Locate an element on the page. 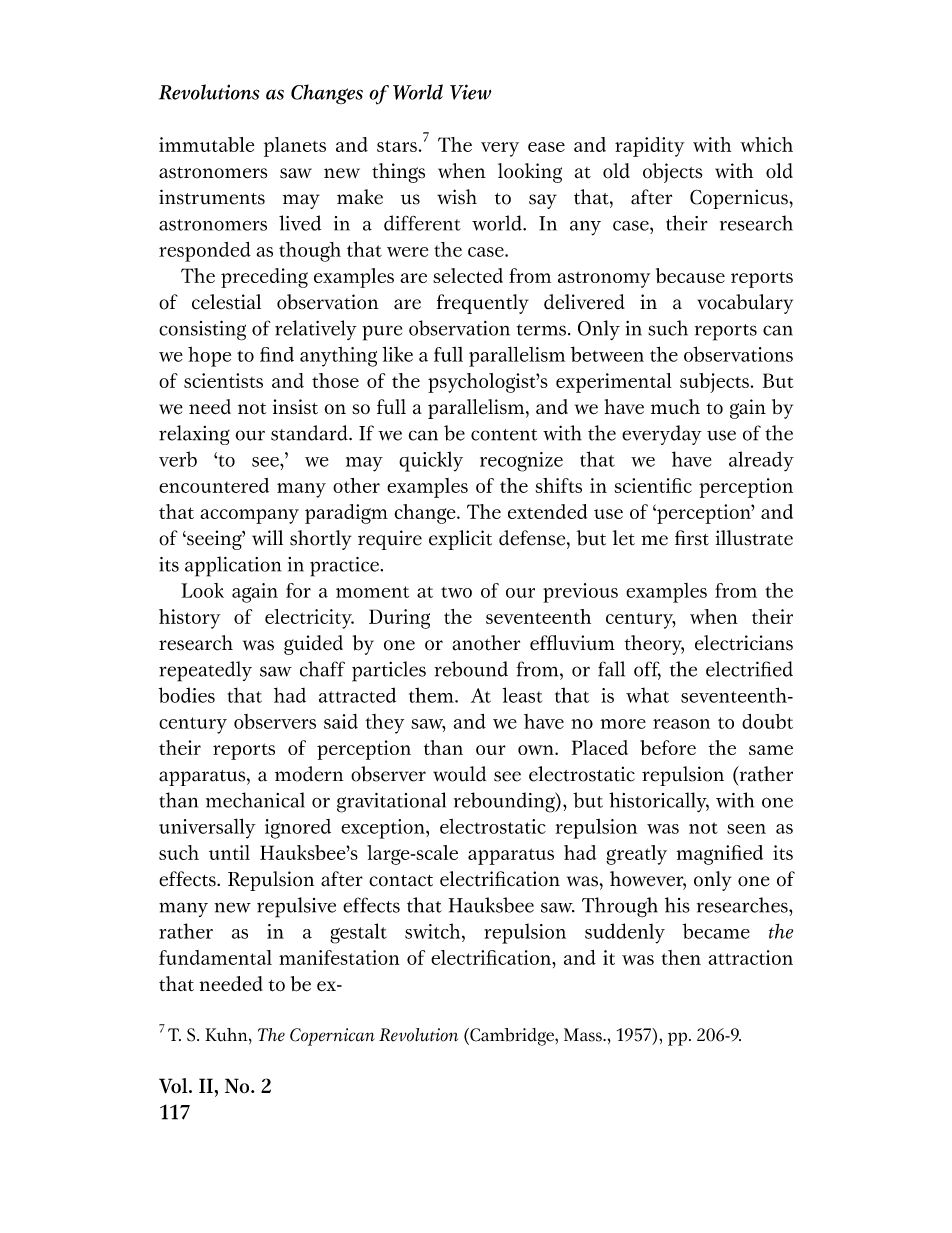  first is located at coordinates (692, 538).
